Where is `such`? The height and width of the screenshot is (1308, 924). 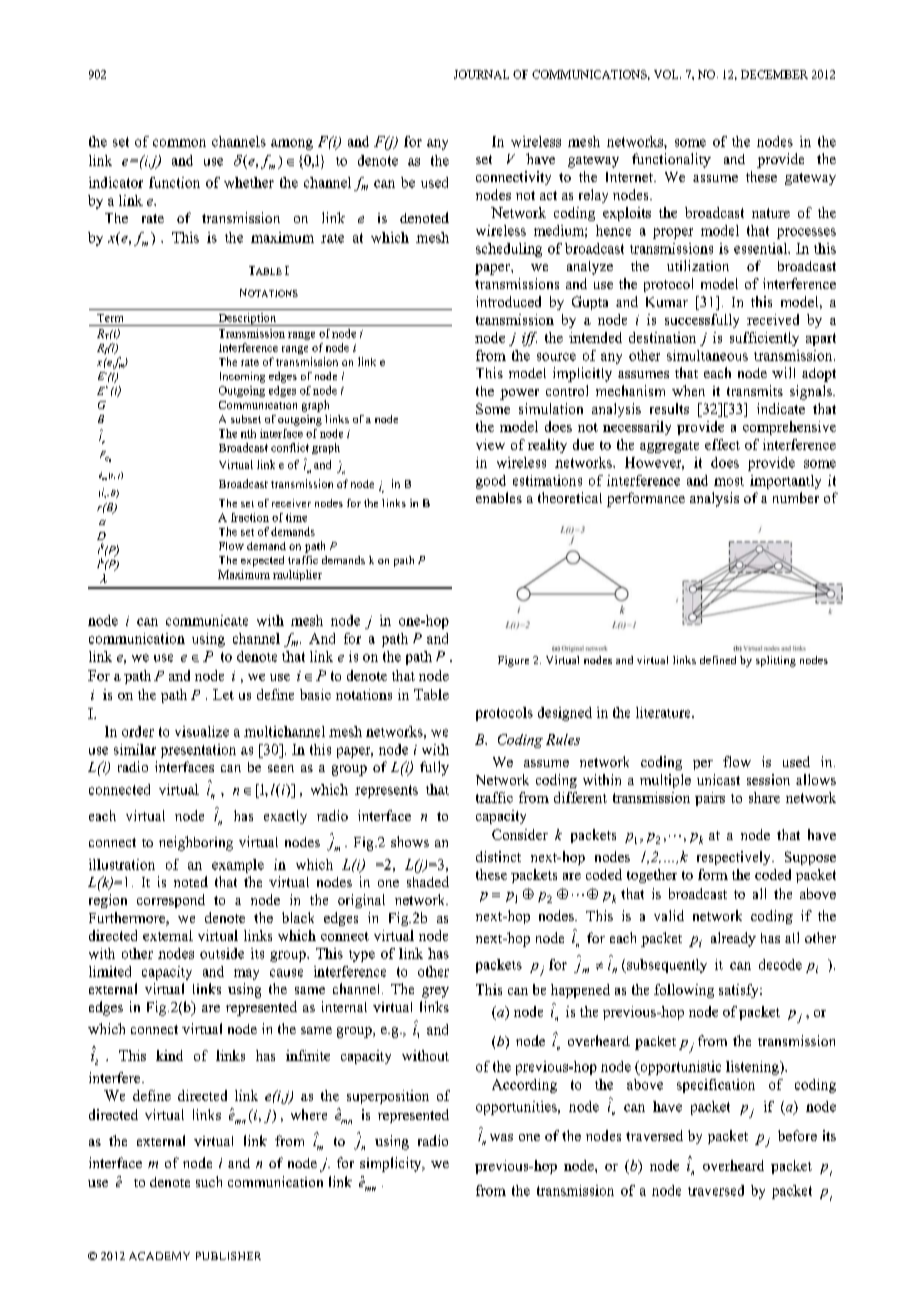 such is located at coordinates (209, 1181).
